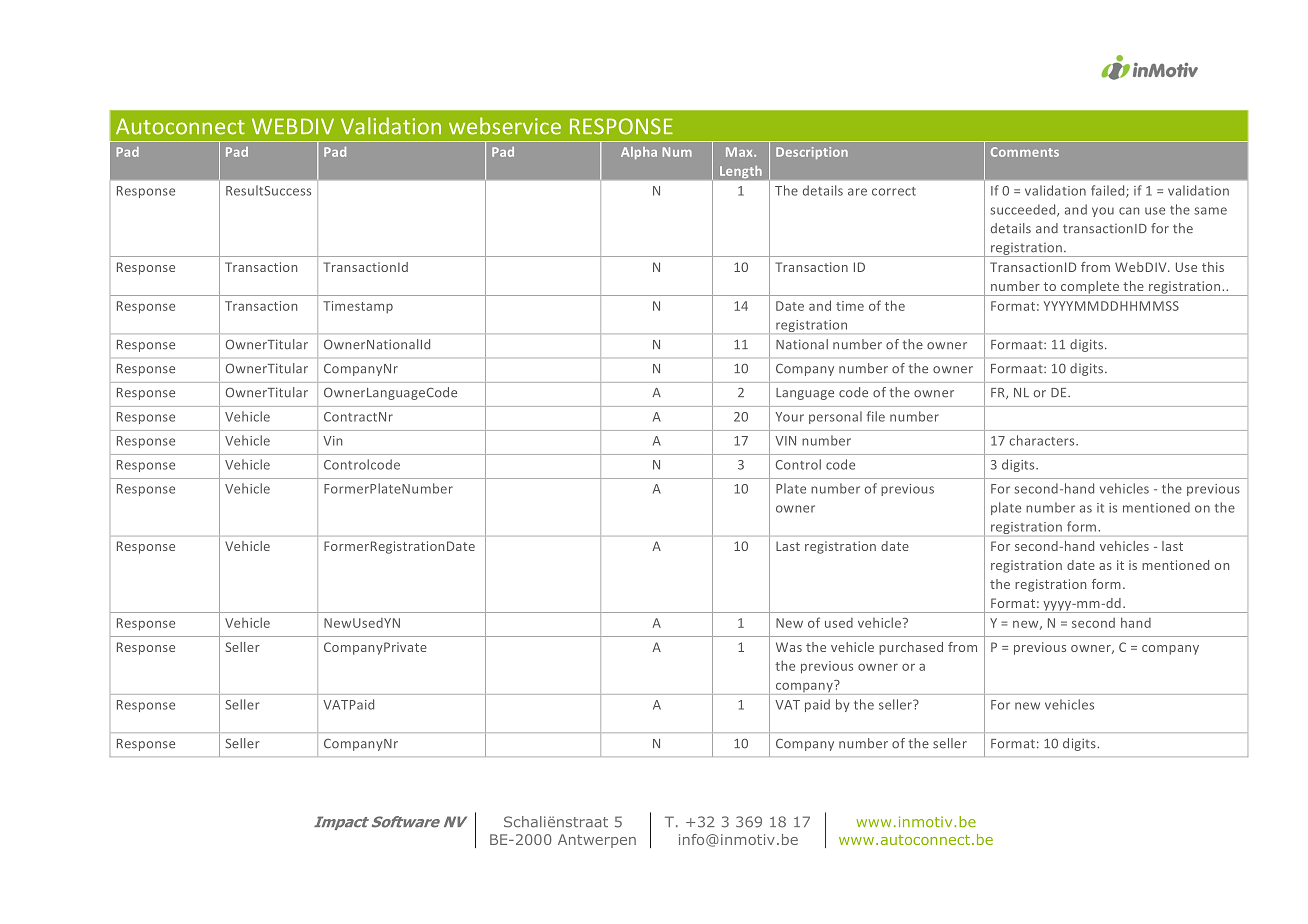  Describe the element at coordinates (812, 153) in the screenshot. I see `Description` at that location.
